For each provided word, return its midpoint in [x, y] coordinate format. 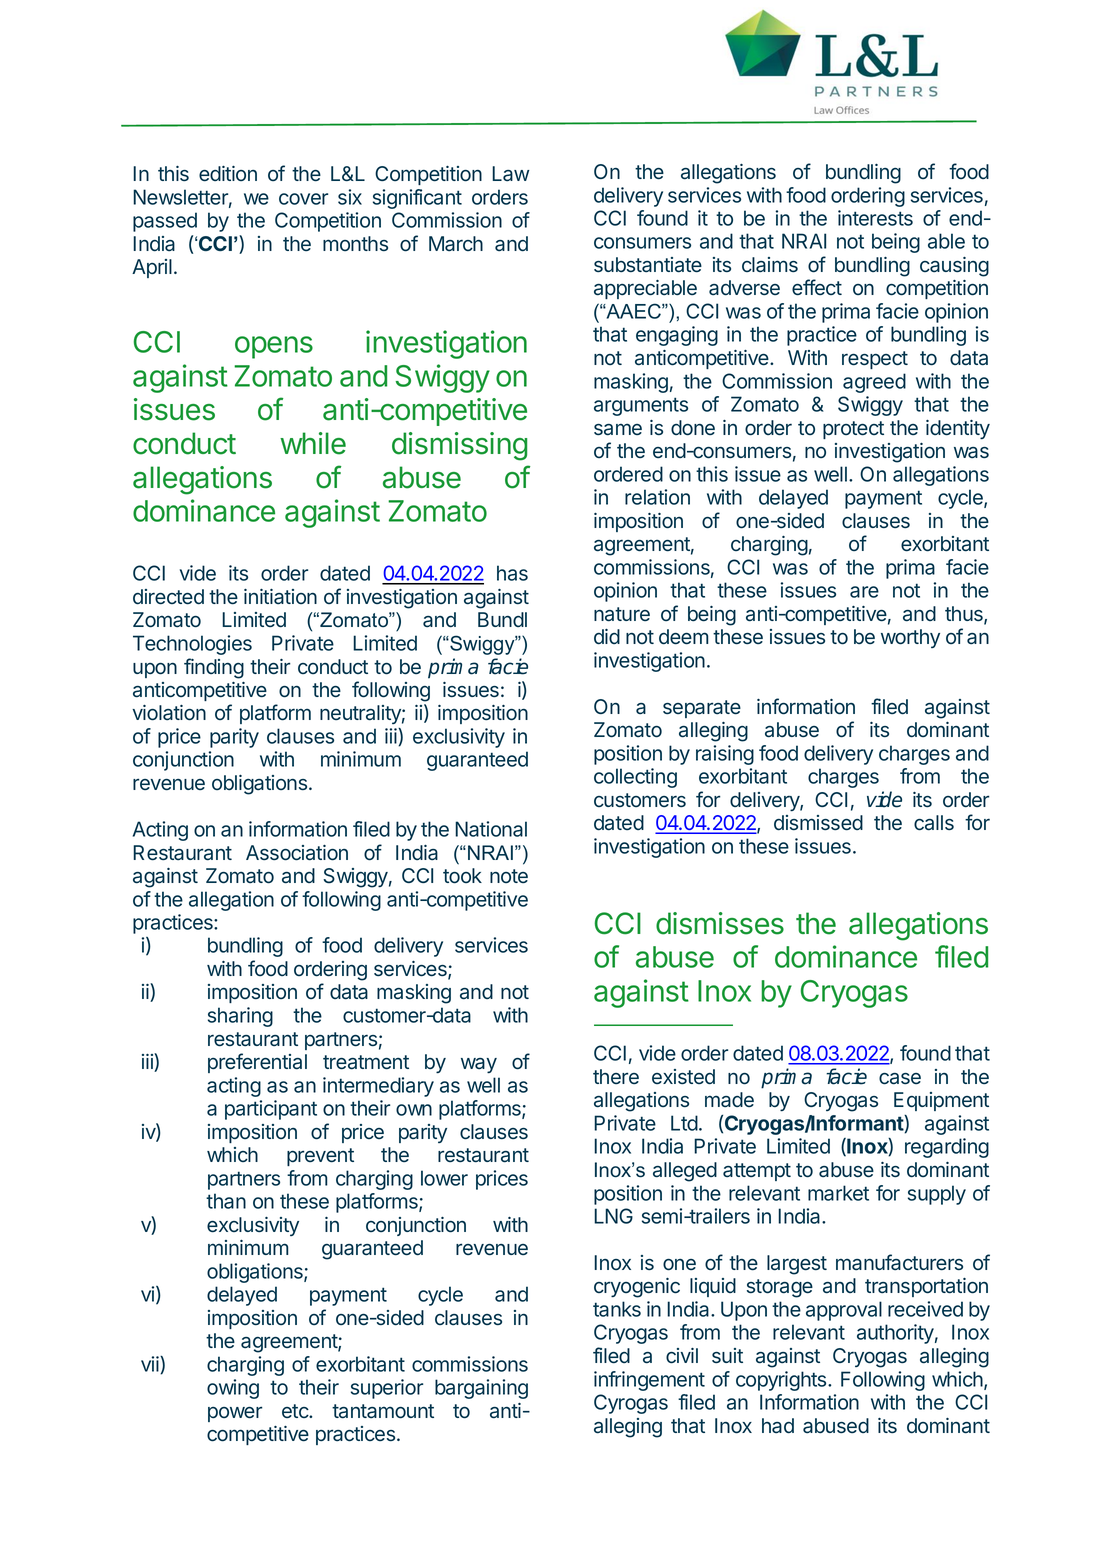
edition [228, 174]
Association [297, 853]
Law [511, 174]
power [235, 1414]
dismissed [818, 823]
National [491, 829]
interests [875, 218]
